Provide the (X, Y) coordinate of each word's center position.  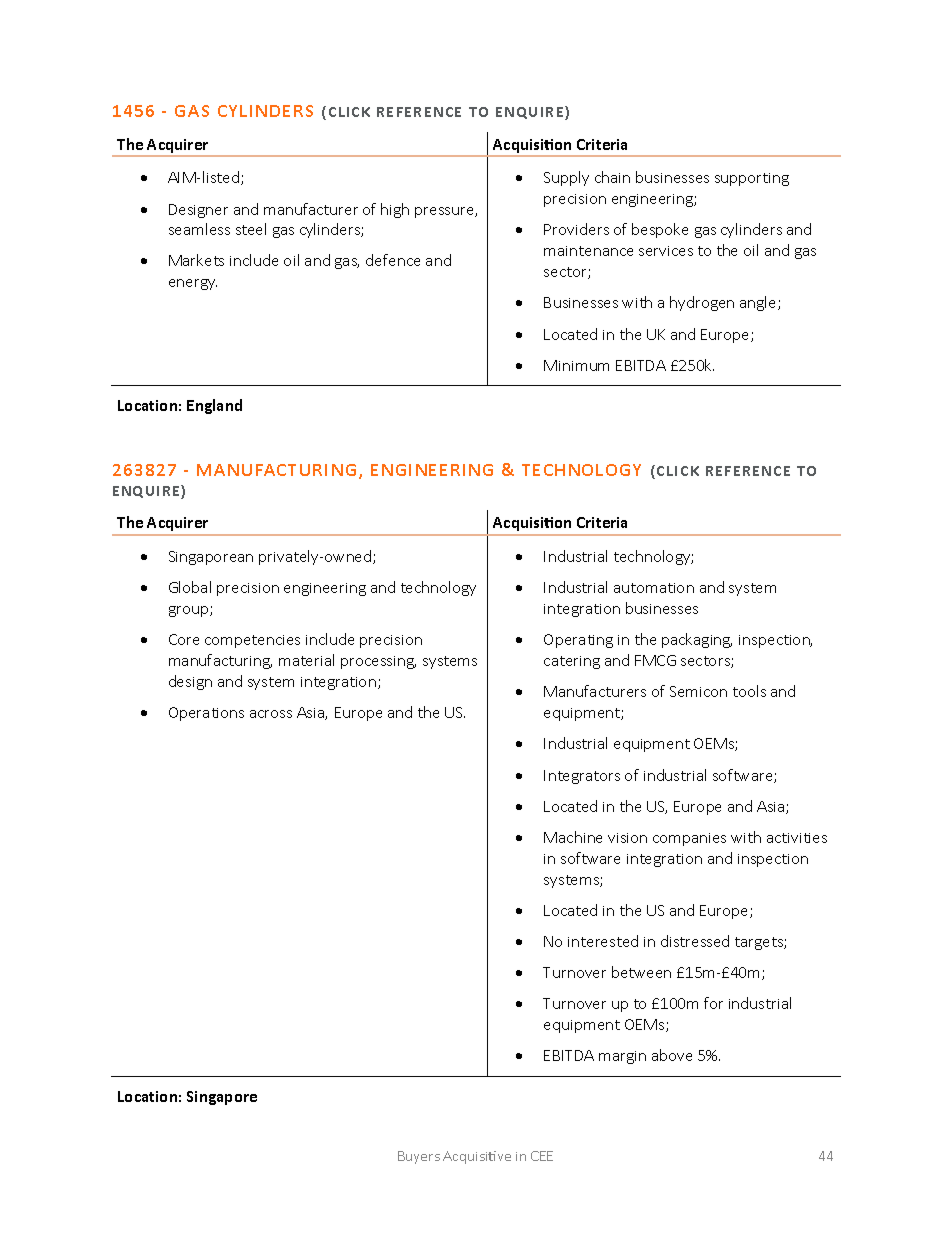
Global (190, 587)
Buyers (419, 1157)
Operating (578, 641)
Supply (566, 178)
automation (654, 588)
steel (251, 229)
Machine (573, 837)
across (271, 714)
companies (689, 839)
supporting (752, 179)
